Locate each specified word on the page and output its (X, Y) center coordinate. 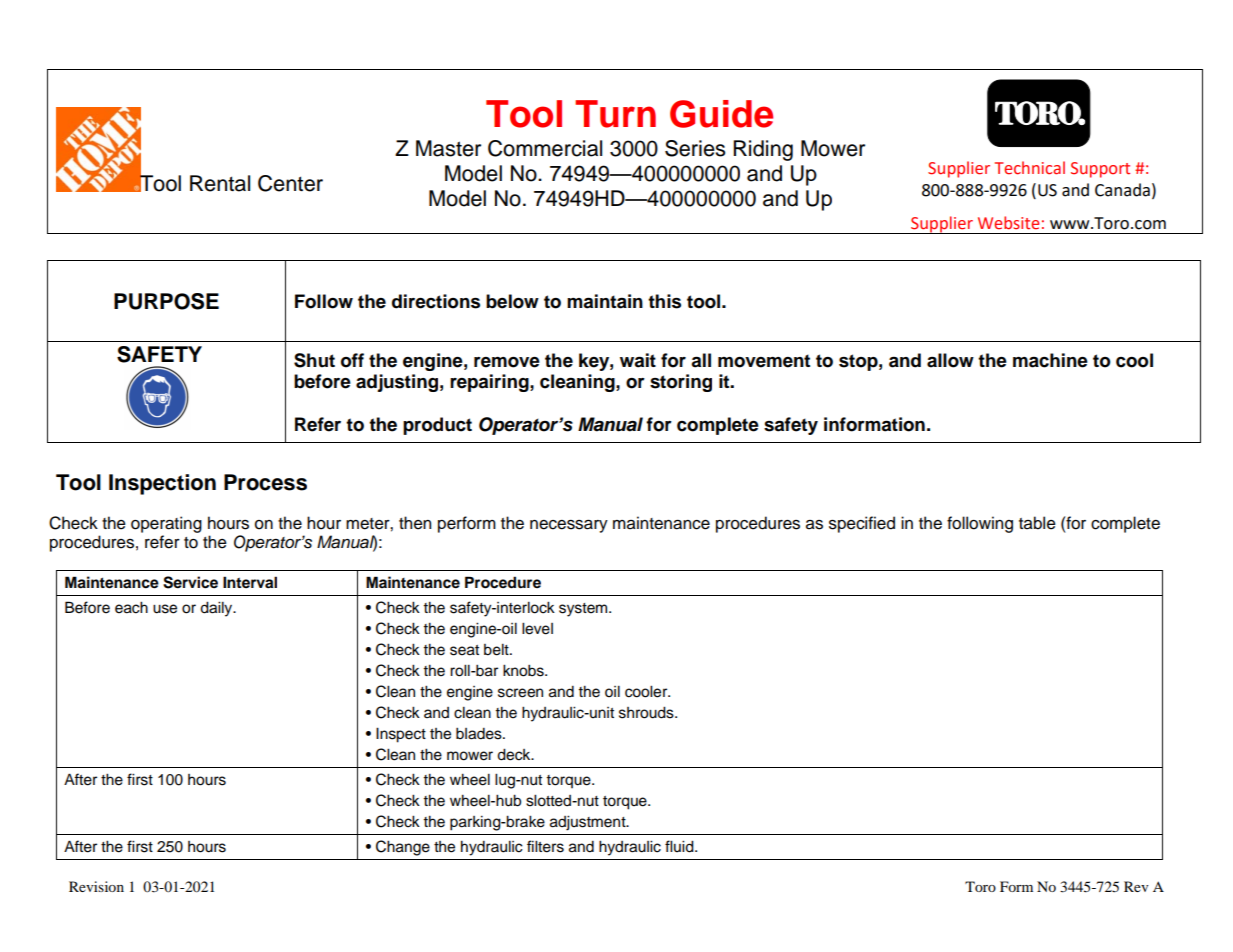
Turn (615, 114)
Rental (220, 183)
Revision (96, 886)
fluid (680, 846)
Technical (1030, 168)
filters (545, 846)
